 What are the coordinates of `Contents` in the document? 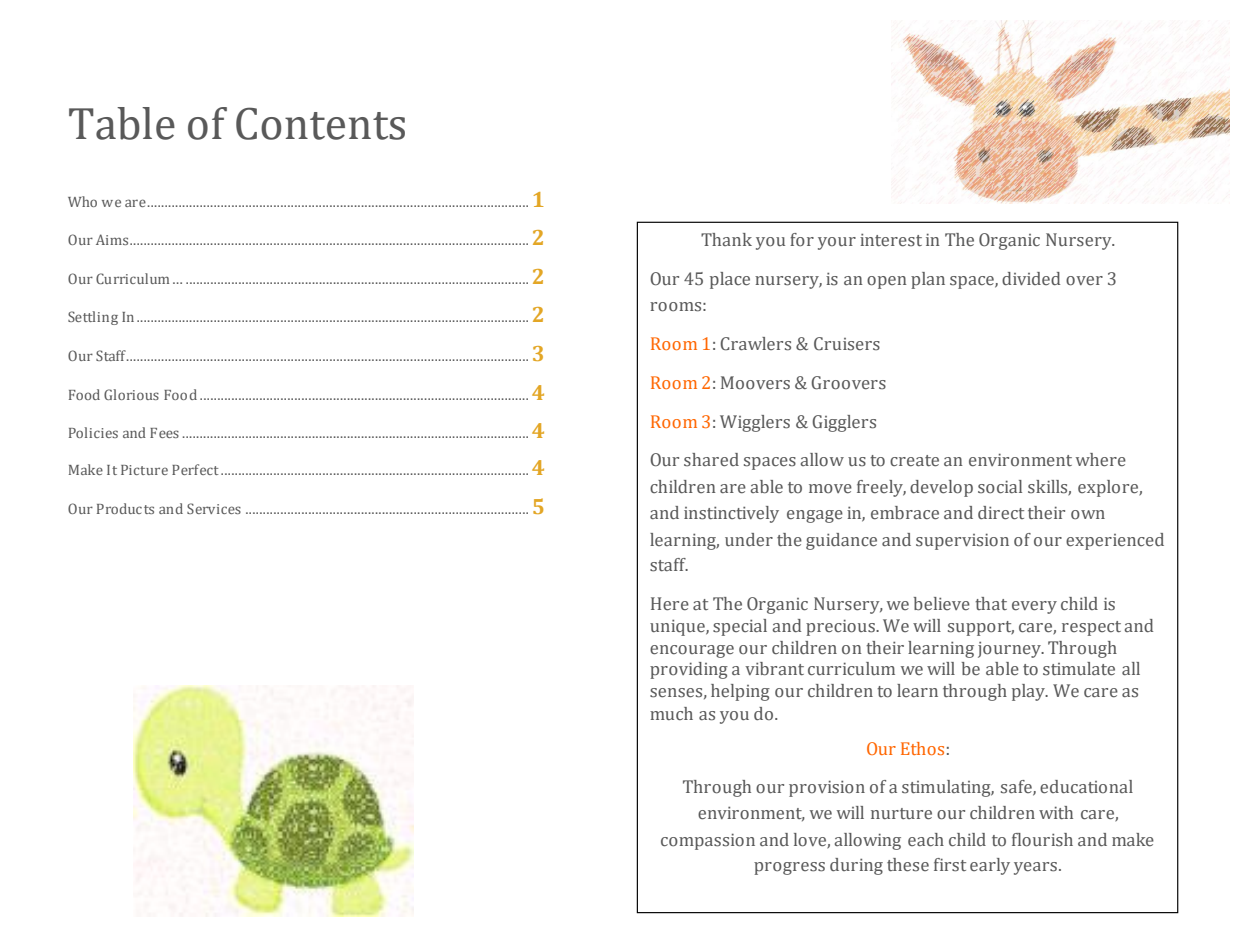 It's located at (320, 123).
